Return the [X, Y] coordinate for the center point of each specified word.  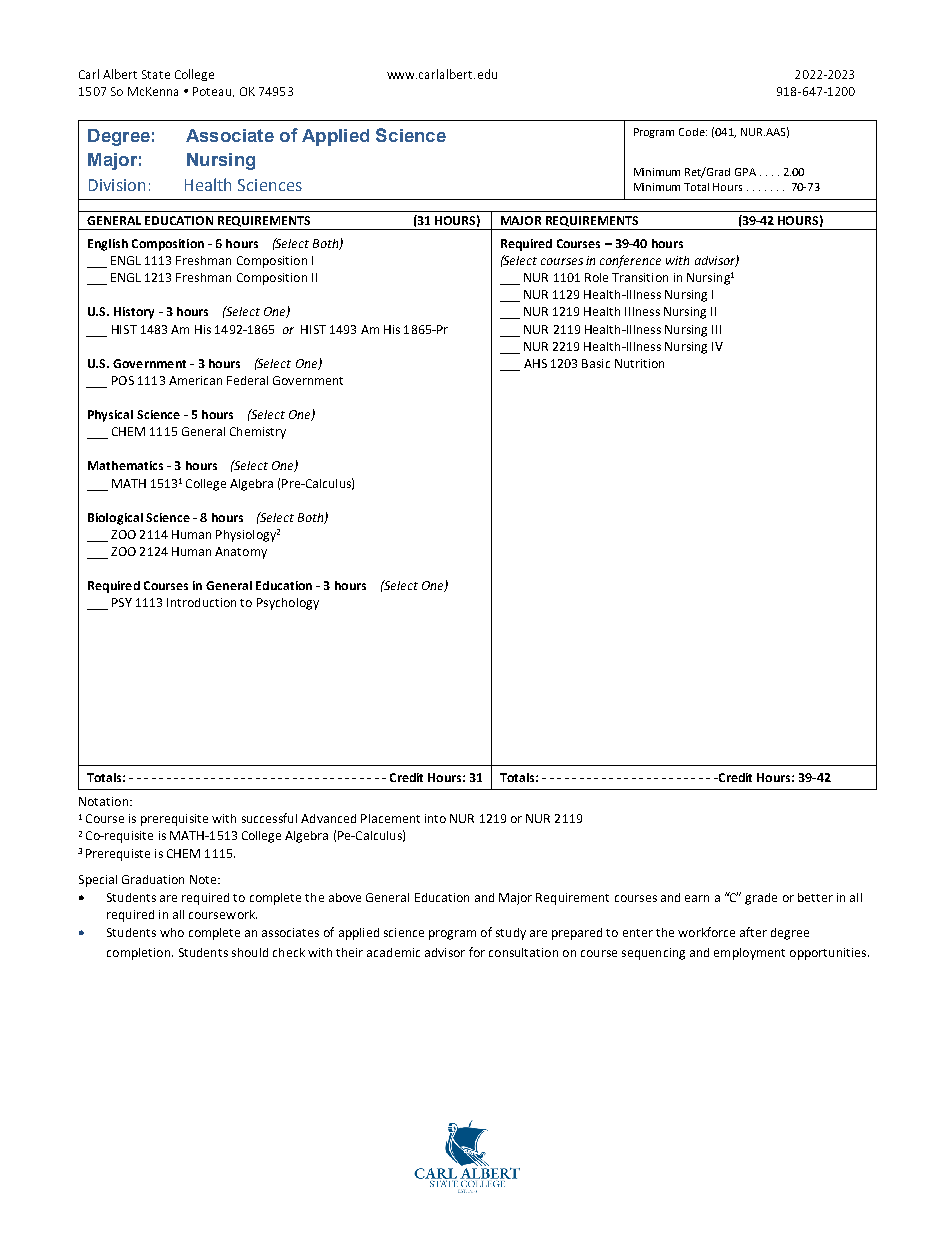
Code [693, 132]
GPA [745, 172]
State [156, 74]
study [511, 934]
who [172, 932]
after [753, 932]
